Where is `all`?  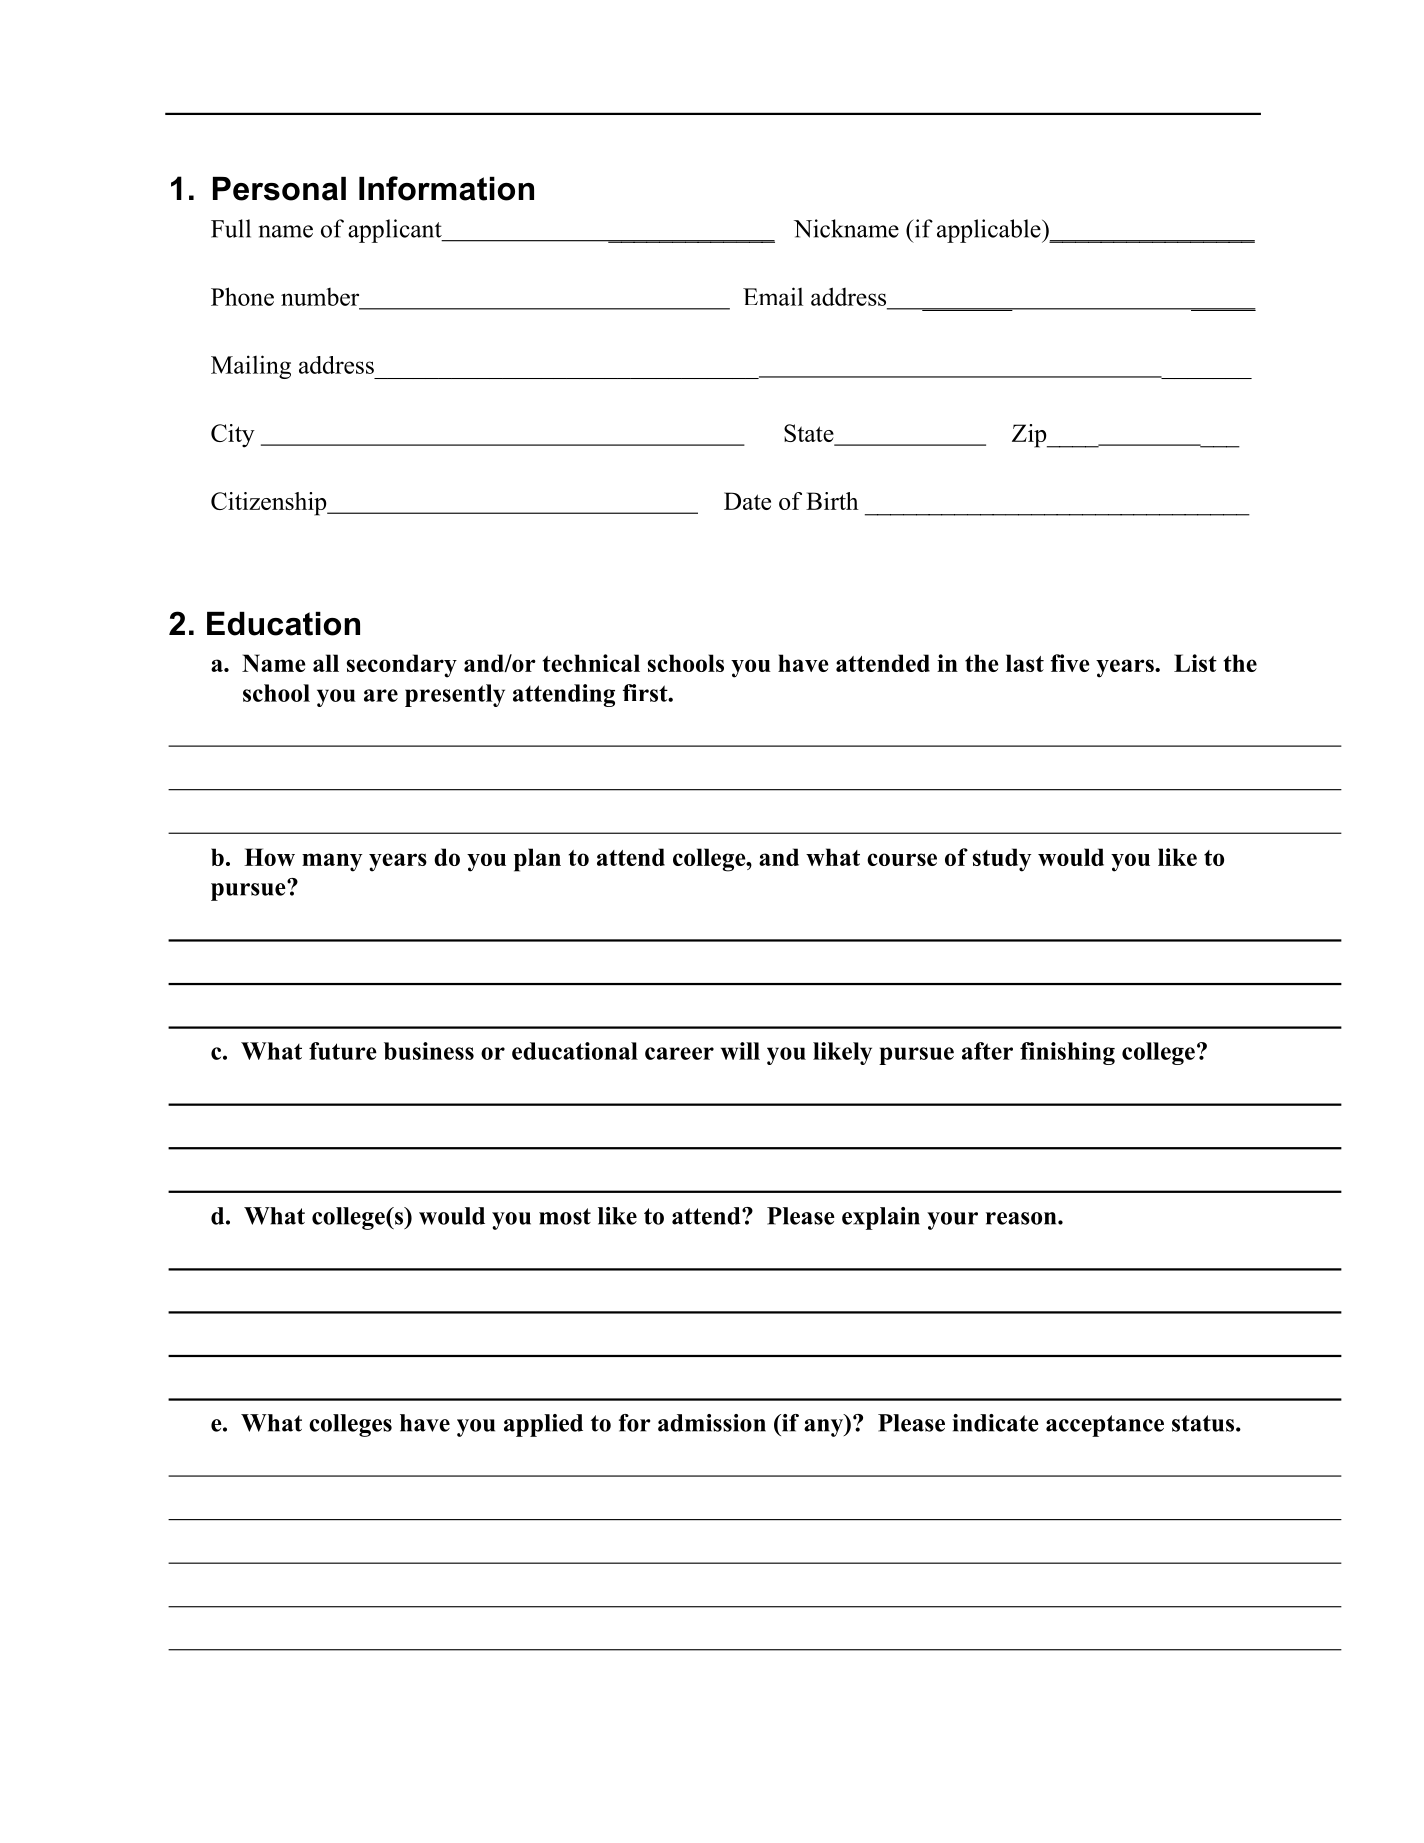 all is located at coordinates (326, 663).
